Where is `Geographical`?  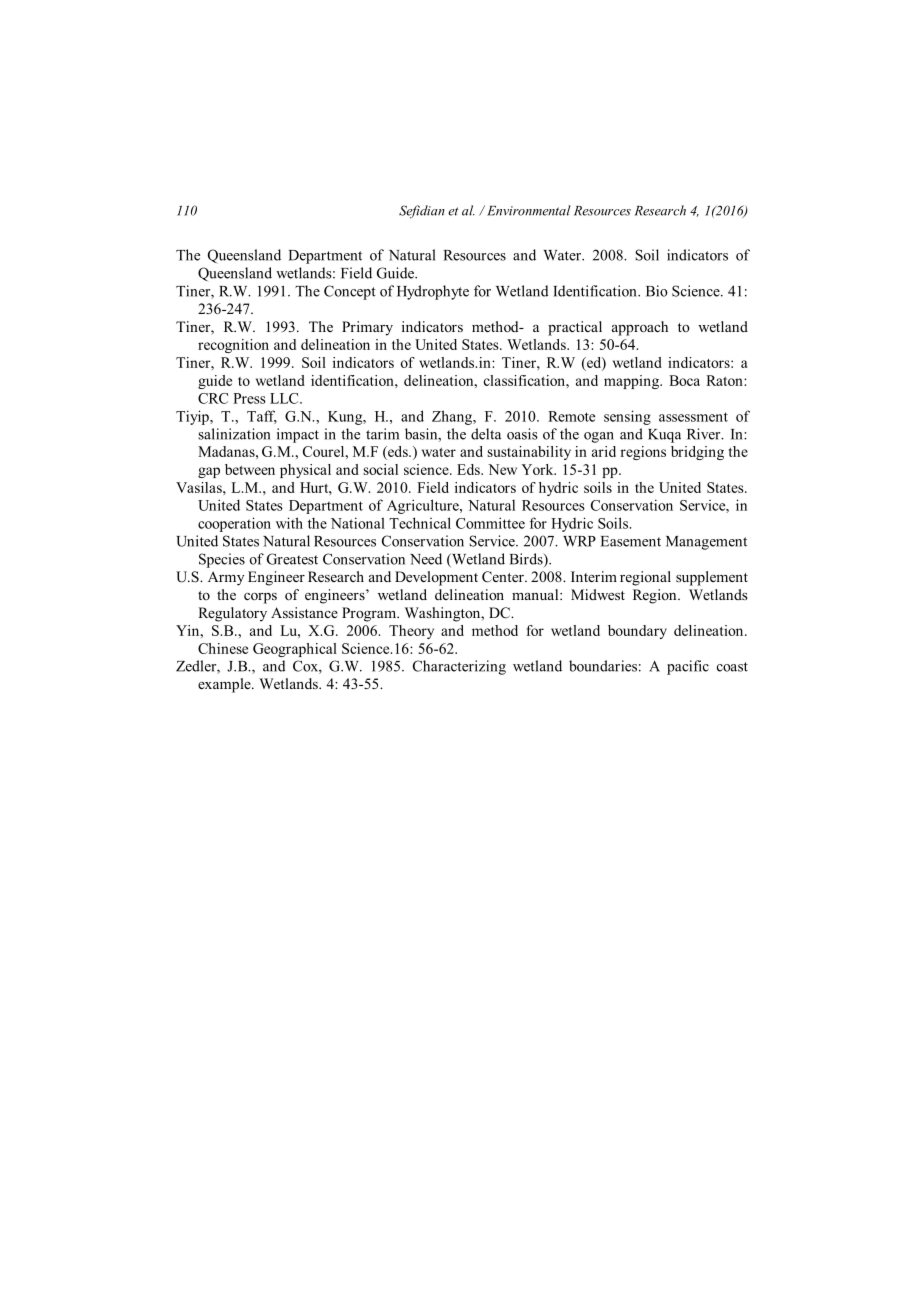 Geographical is located at coordinates (295, 650).
